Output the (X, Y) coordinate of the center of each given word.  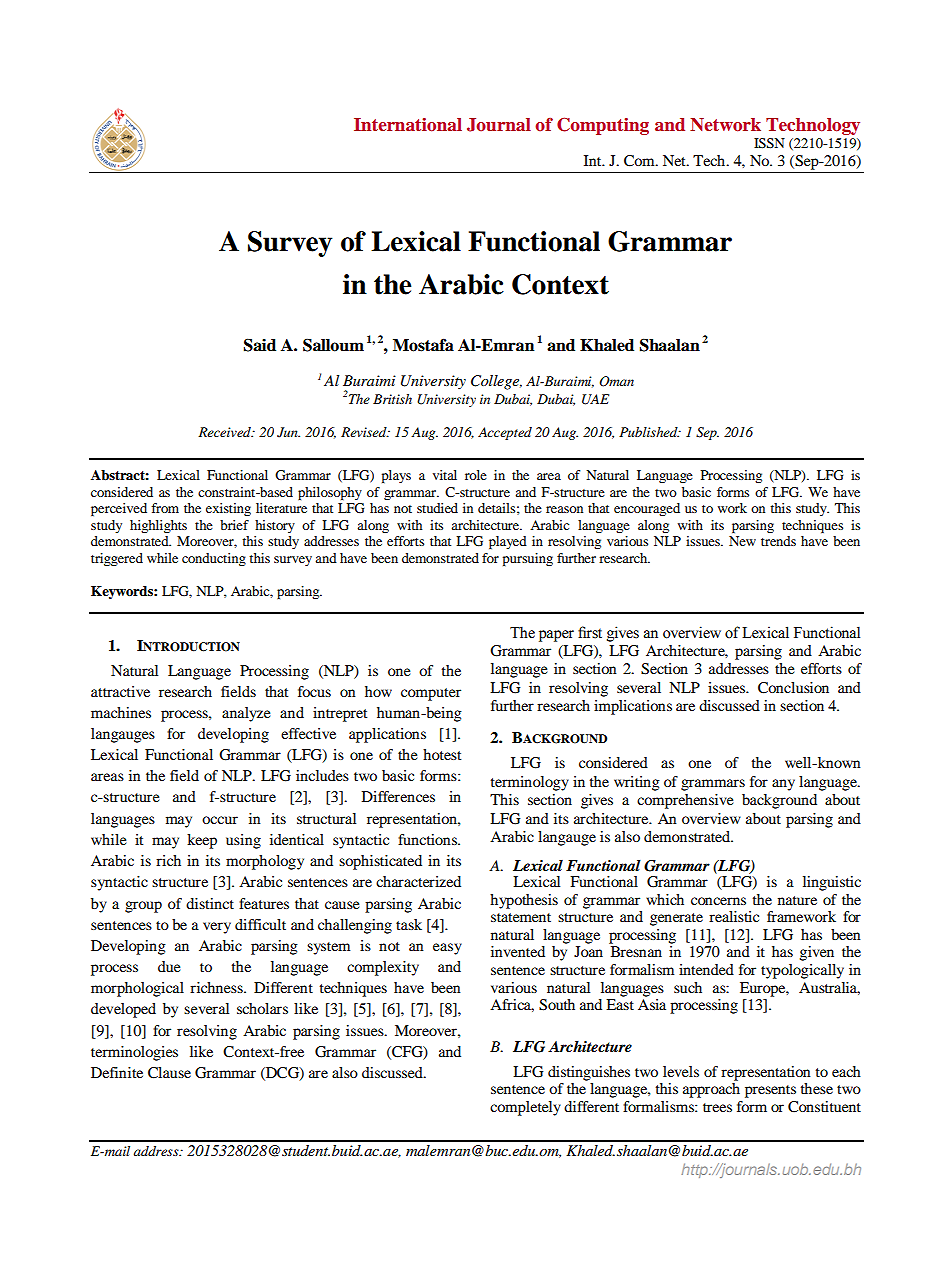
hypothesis (524, 901)
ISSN (769, 143)
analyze (246, 714)
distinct (210, 903)
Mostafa (423, 345)
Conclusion (793, 688)
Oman (616, 381)
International (408, 124)
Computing (603, 126)
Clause (169, 1073)
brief (234, 525)
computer (431, 694)
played (508, 543)
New (742, 541)
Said (260, 345)
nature (797, 900)
